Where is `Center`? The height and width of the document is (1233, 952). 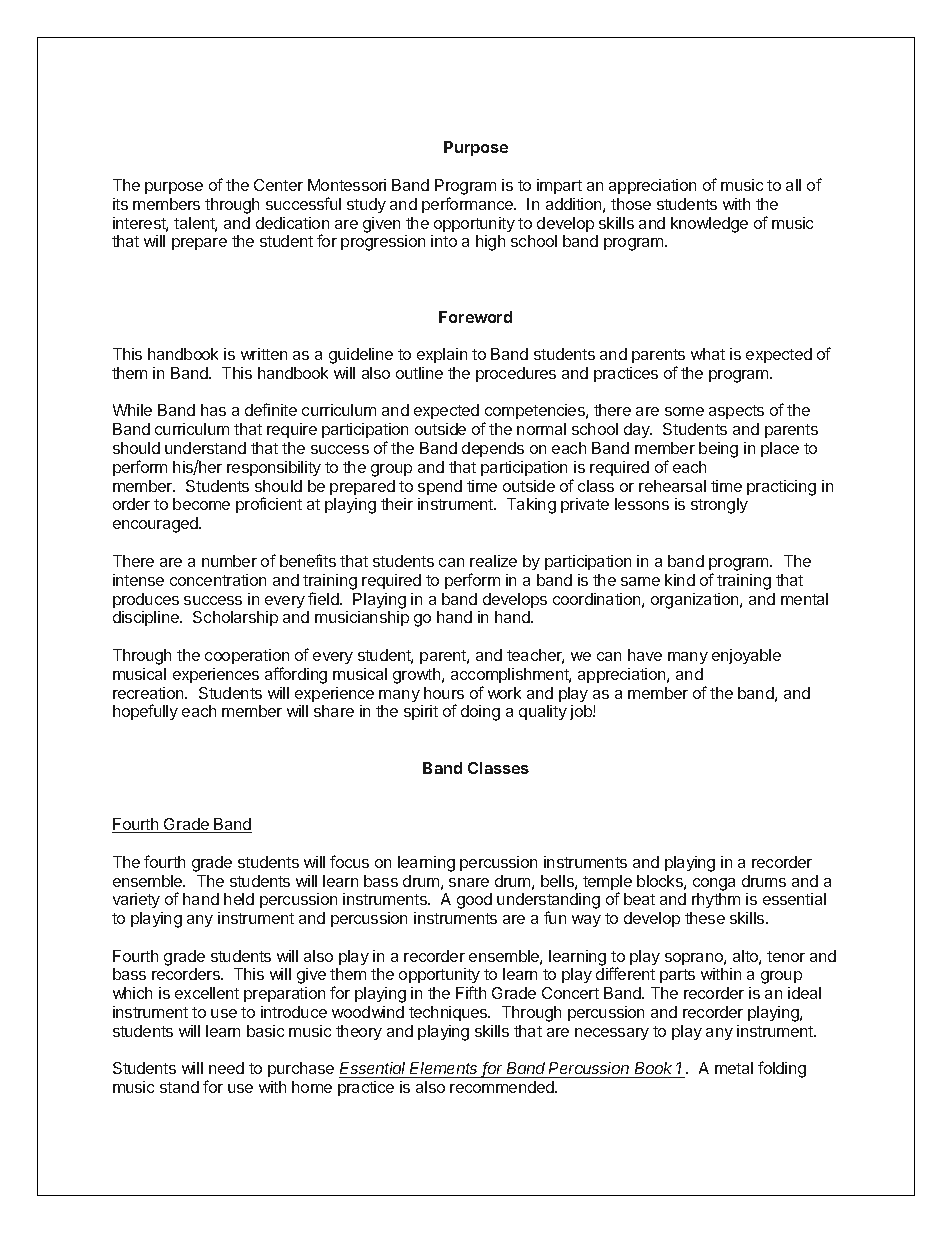
Center is located at coordinates (278, 185).
